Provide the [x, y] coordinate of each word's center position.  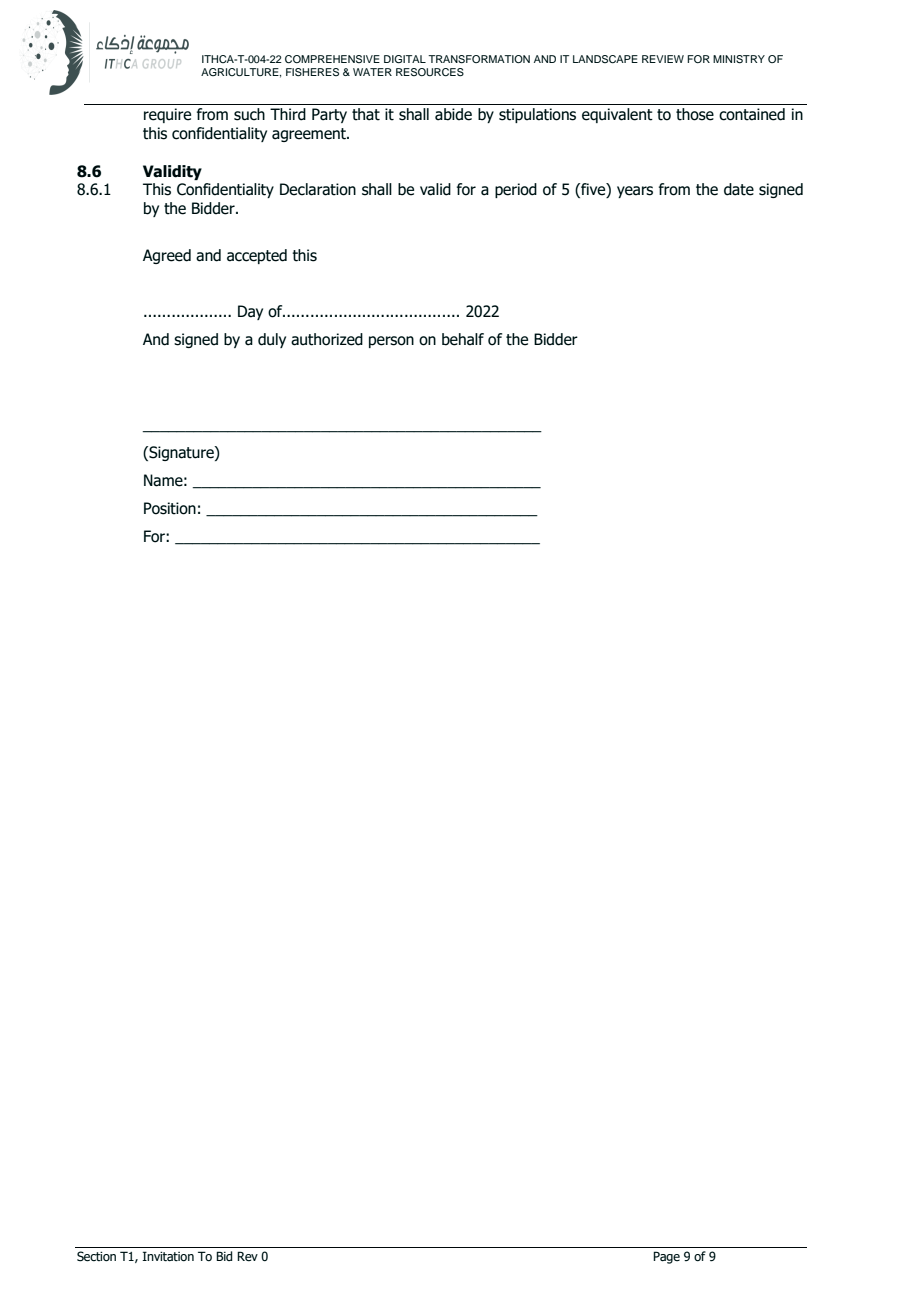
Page [666, 1257]
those [695, 114]
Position [170, 508]
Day [250, 312]
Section [96, 1256]
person [391, 342]
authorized [327, 339]
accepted [257, 256]
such [249, 114]
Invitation [168, 1256]
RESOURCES [430, 72]
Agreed [167, 256]
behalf [463, 339]
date [739, 189]
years [635, 192]
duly [272, 340]
